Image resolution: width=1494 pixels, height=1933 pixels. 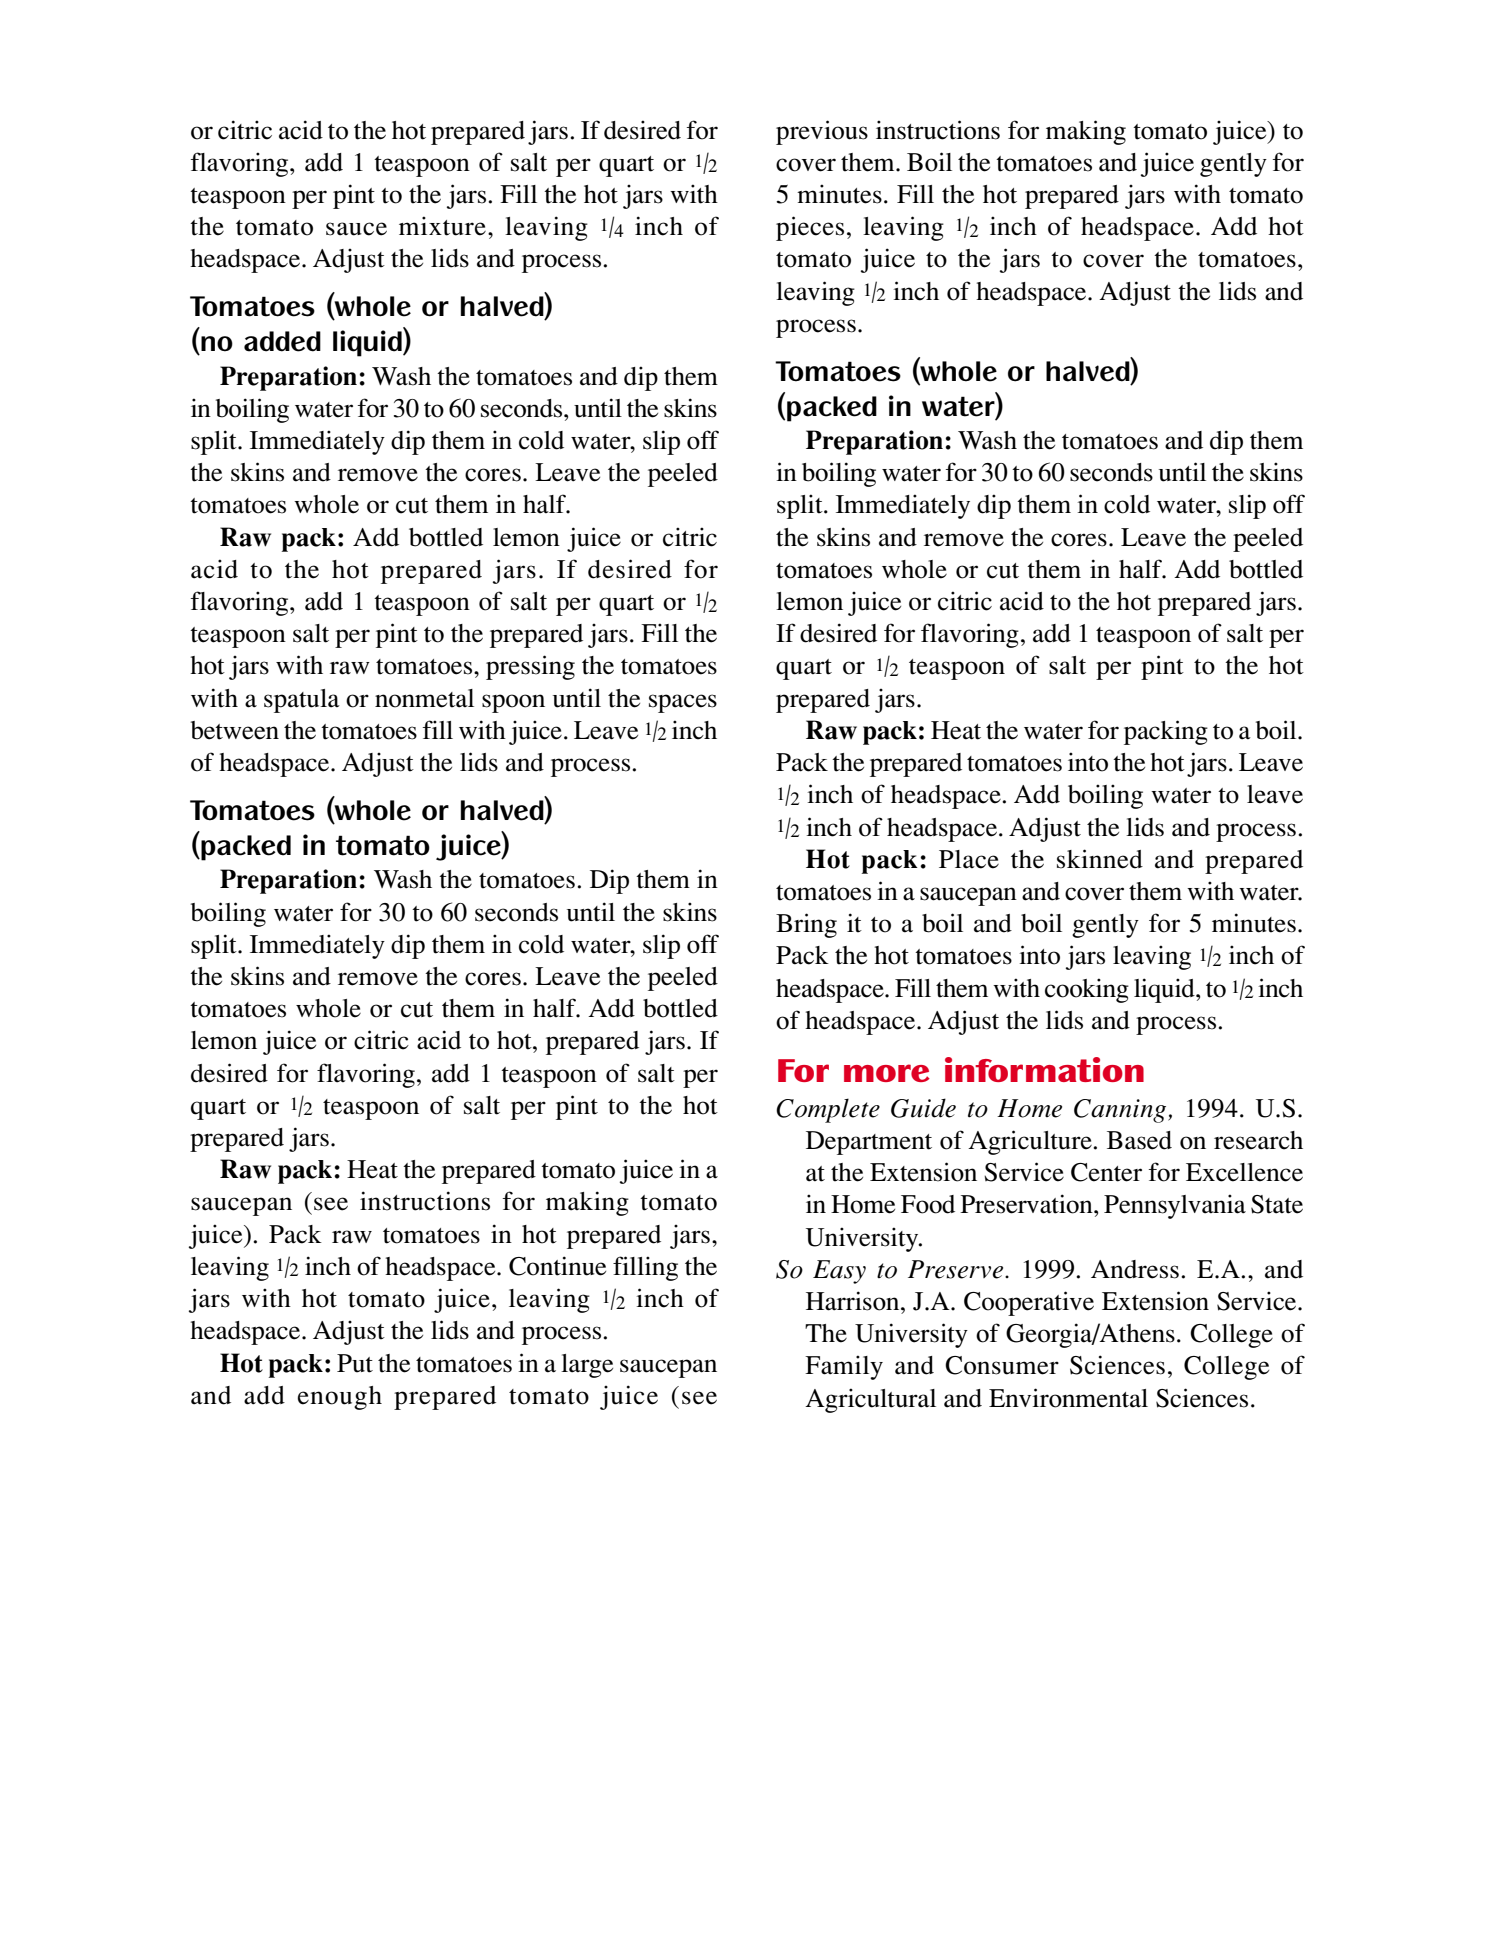 I want to click on Family, so click(x=844, y=1367).
